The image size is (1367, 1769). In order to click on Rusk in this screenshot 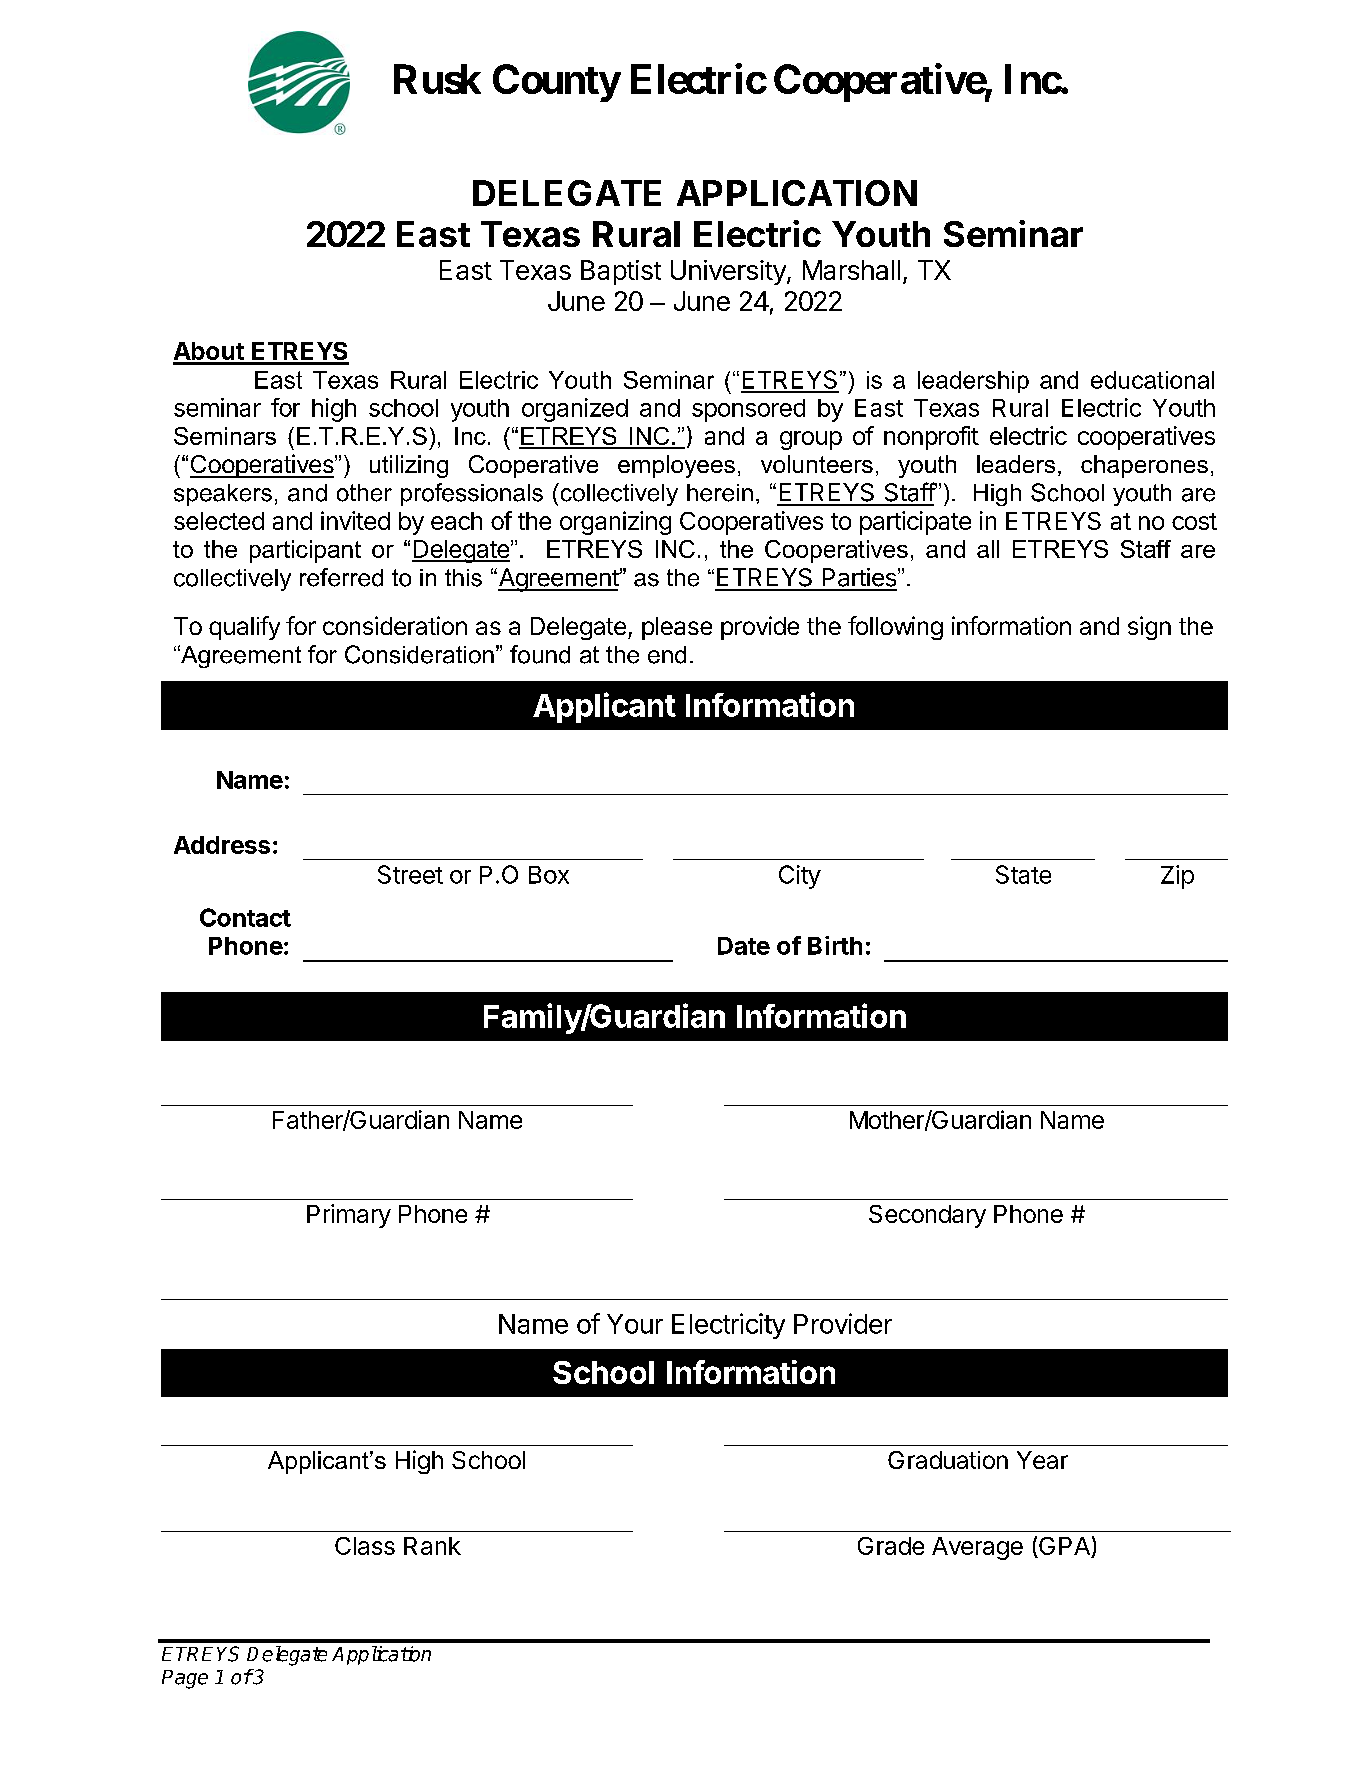, I will do `click(437, 79)`.
